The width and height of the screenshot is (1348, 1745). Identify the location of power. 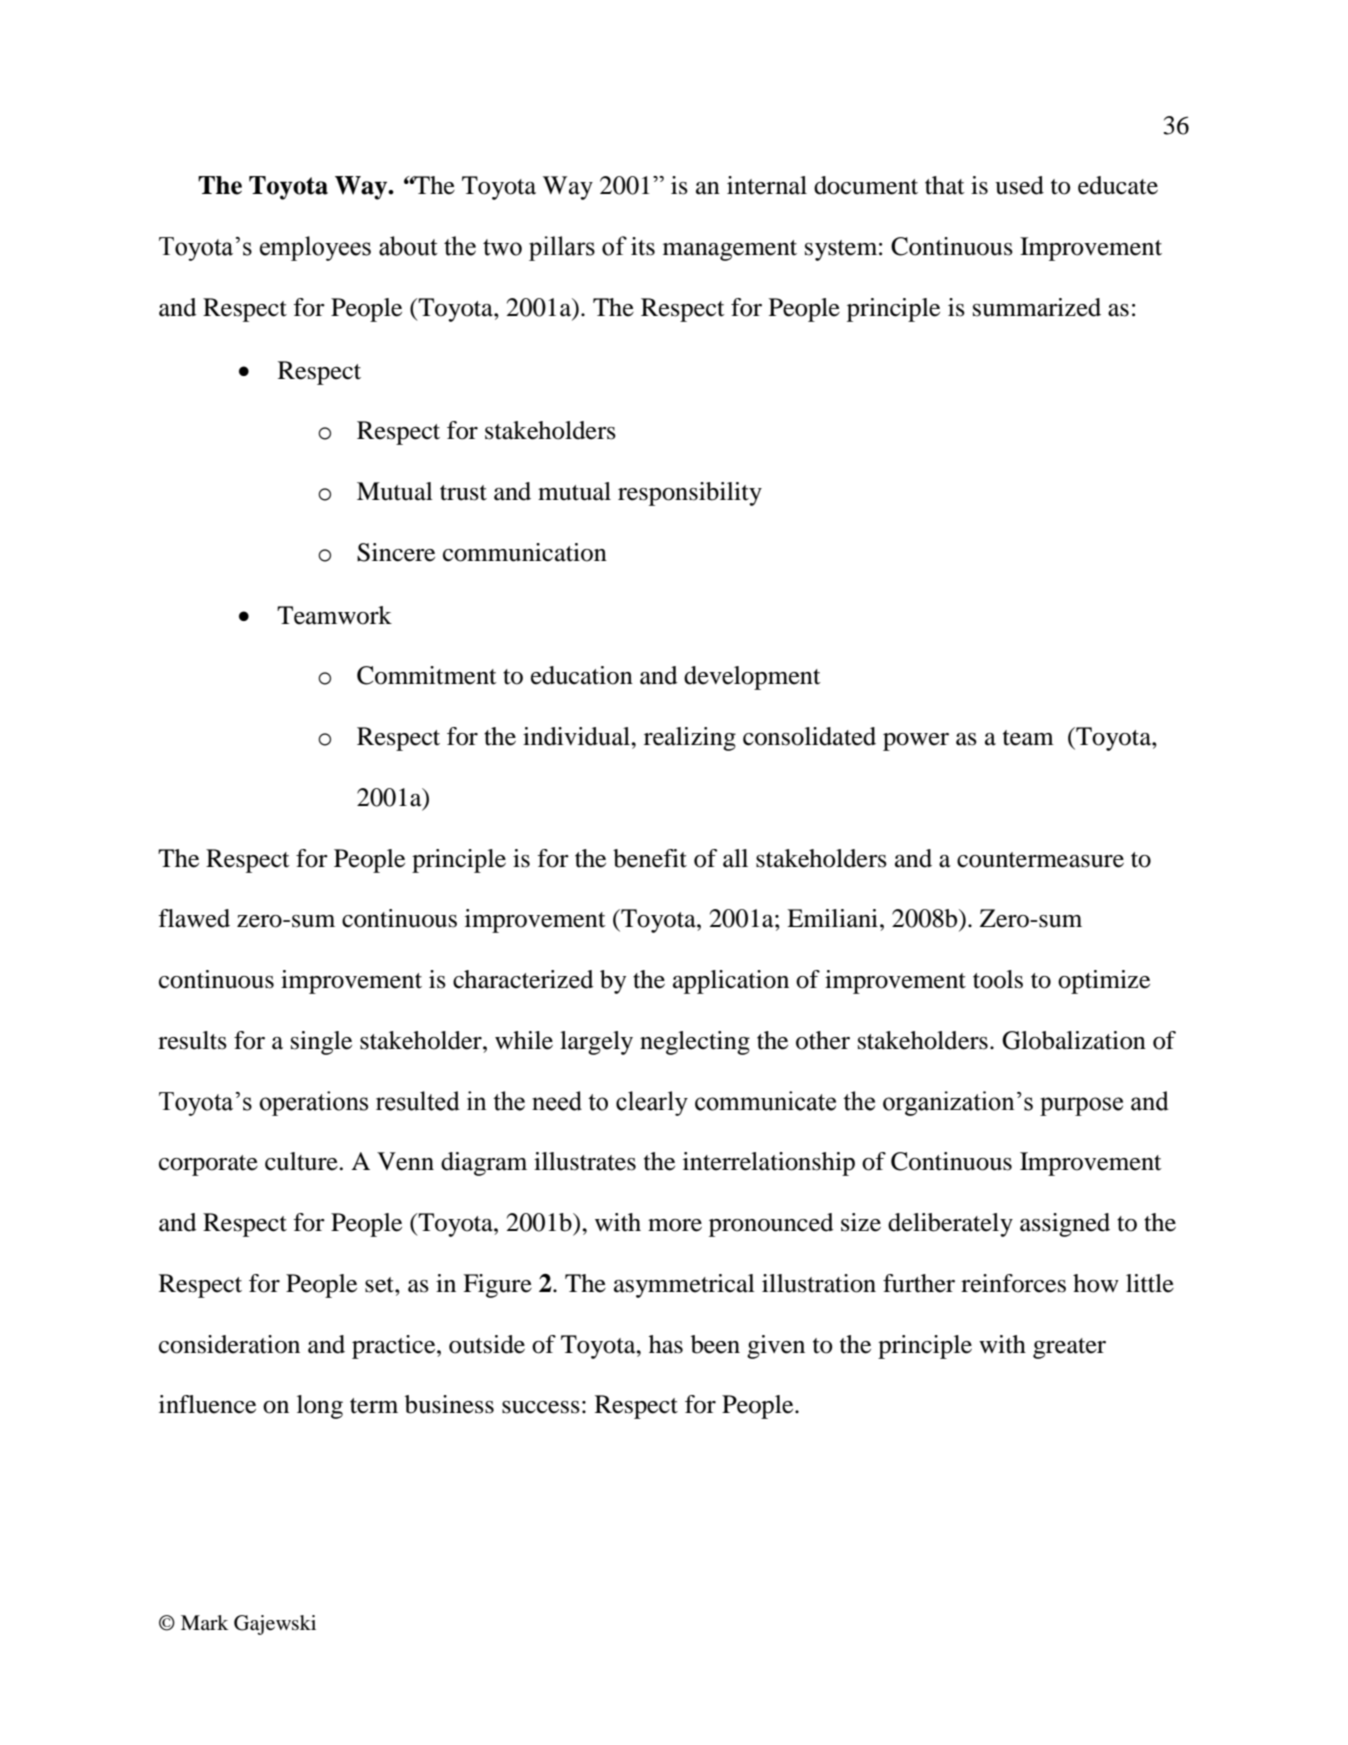
(916, 742).
